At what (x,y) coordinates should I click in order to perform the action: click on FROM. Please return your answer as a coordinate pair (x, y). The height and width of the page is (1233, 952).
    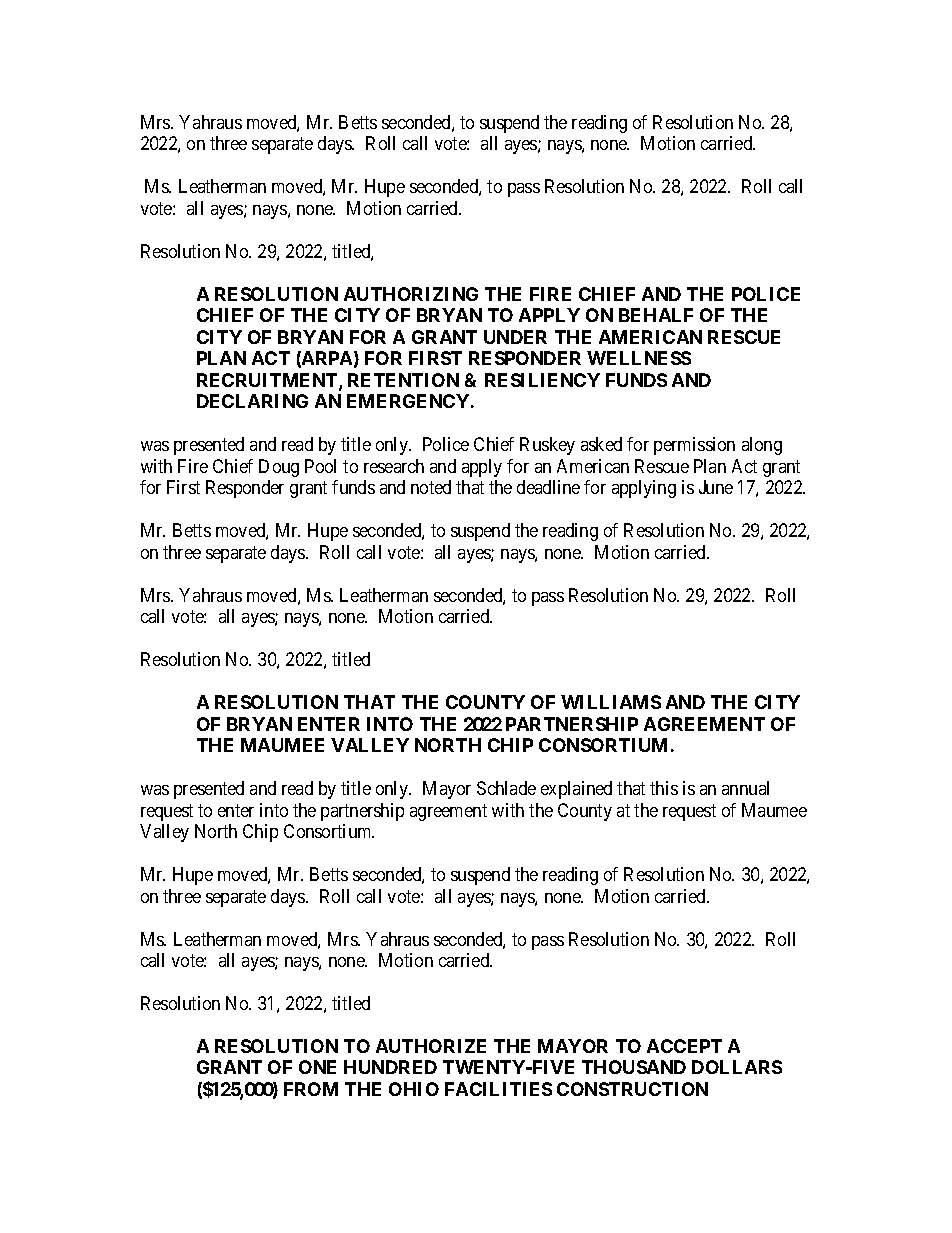
    Looking at the image, I should click on (311, 1089).
